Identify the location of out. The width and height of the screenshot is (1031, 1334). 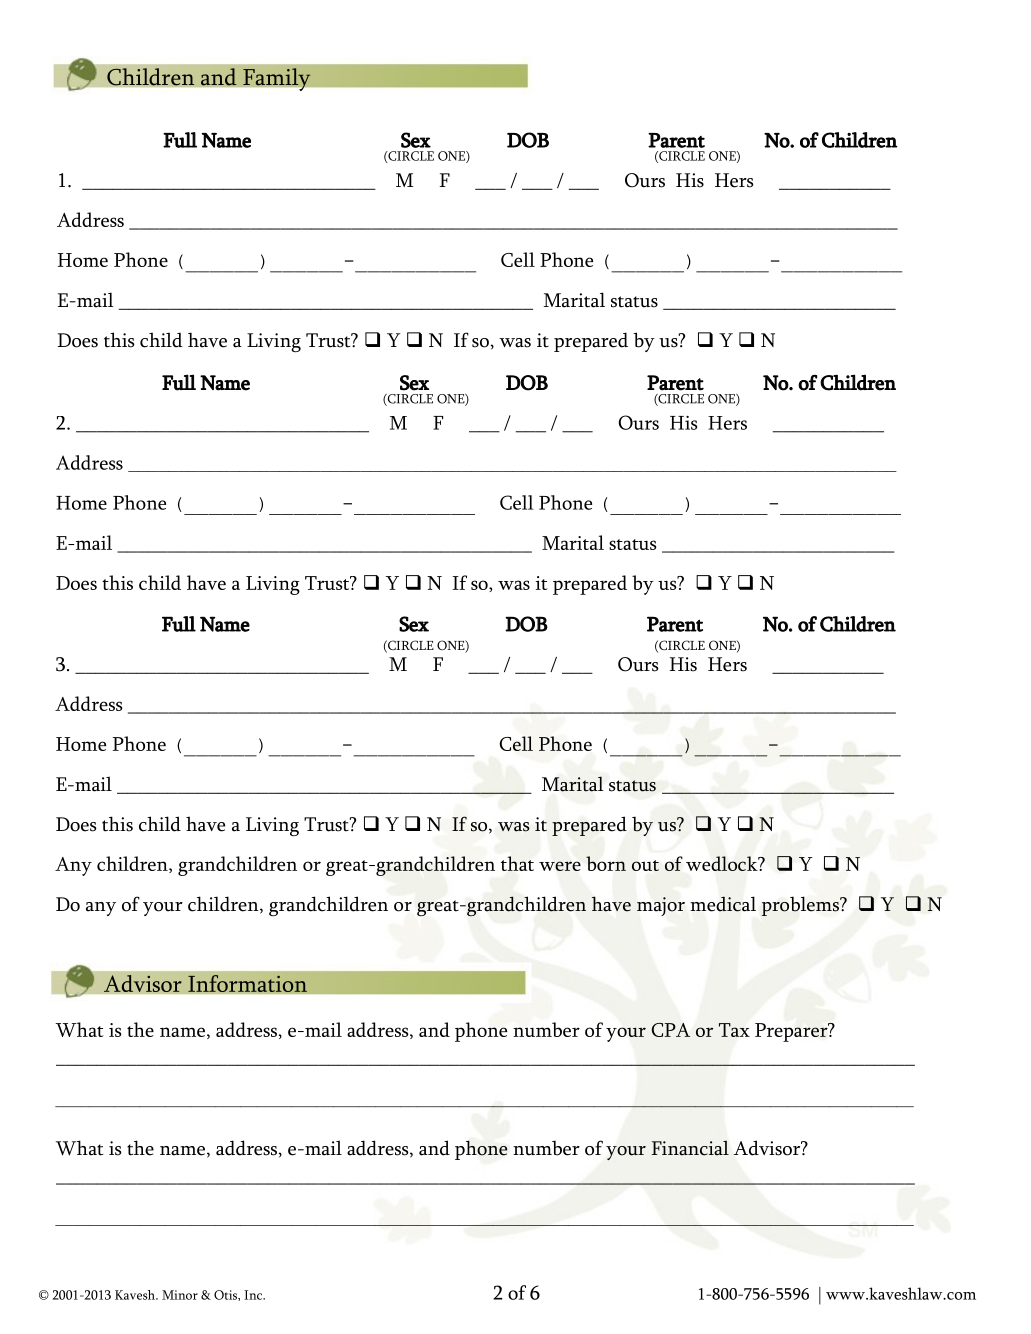
(645, 865).
